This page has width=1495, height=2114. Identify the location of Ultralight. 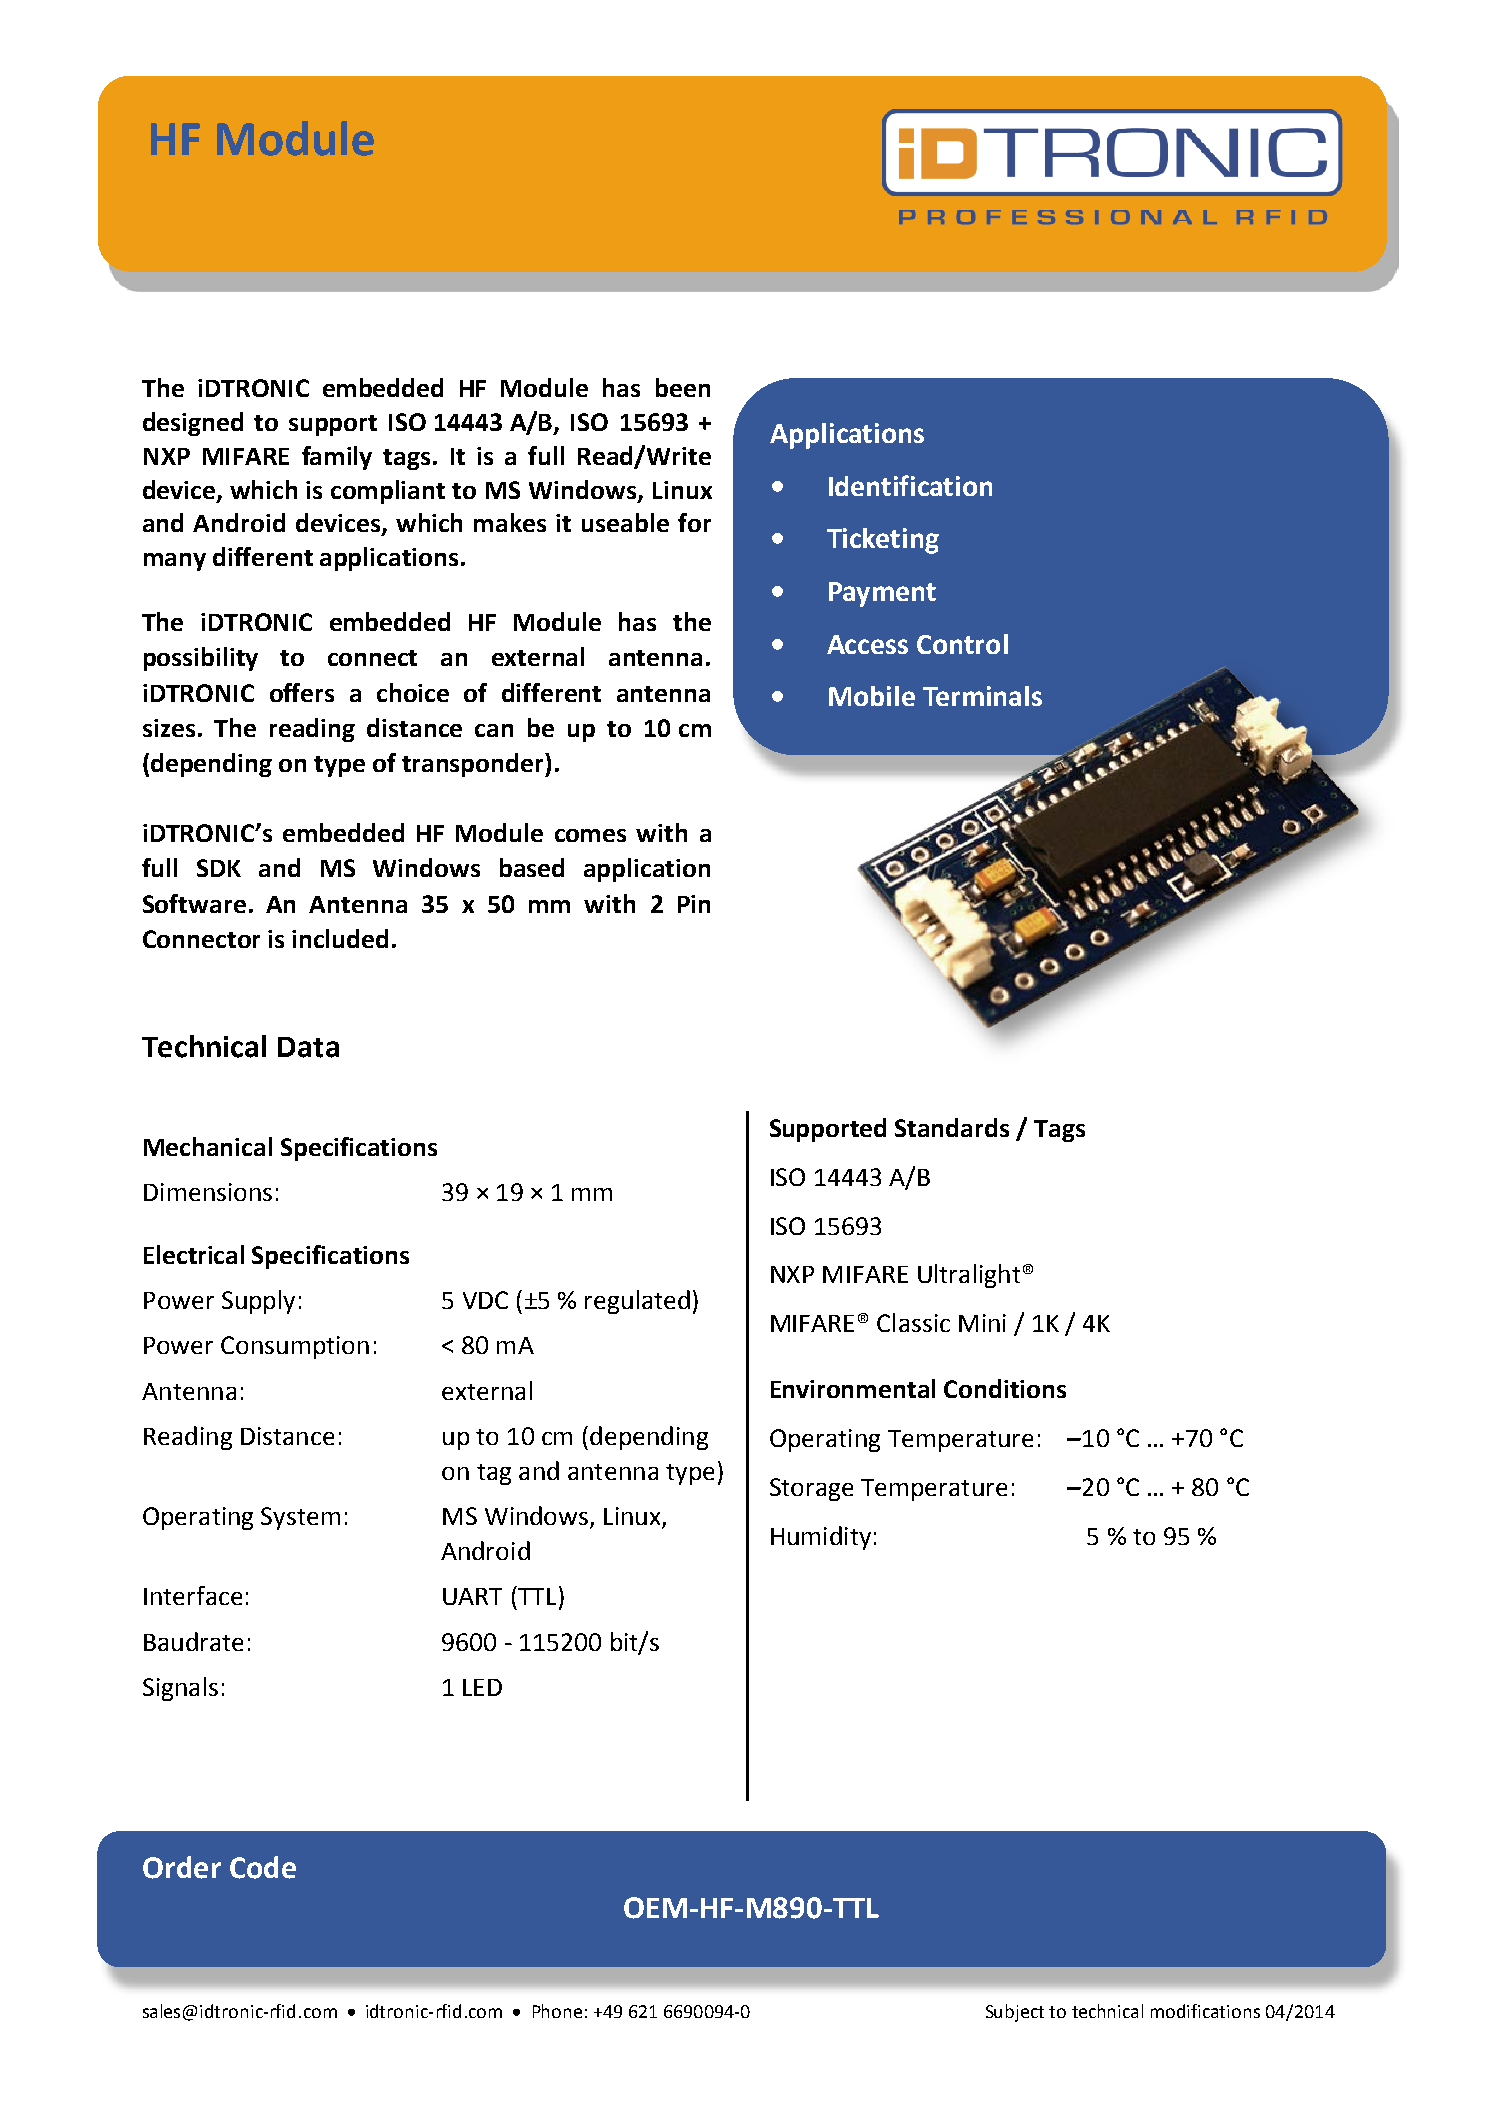
(969, 1276).
